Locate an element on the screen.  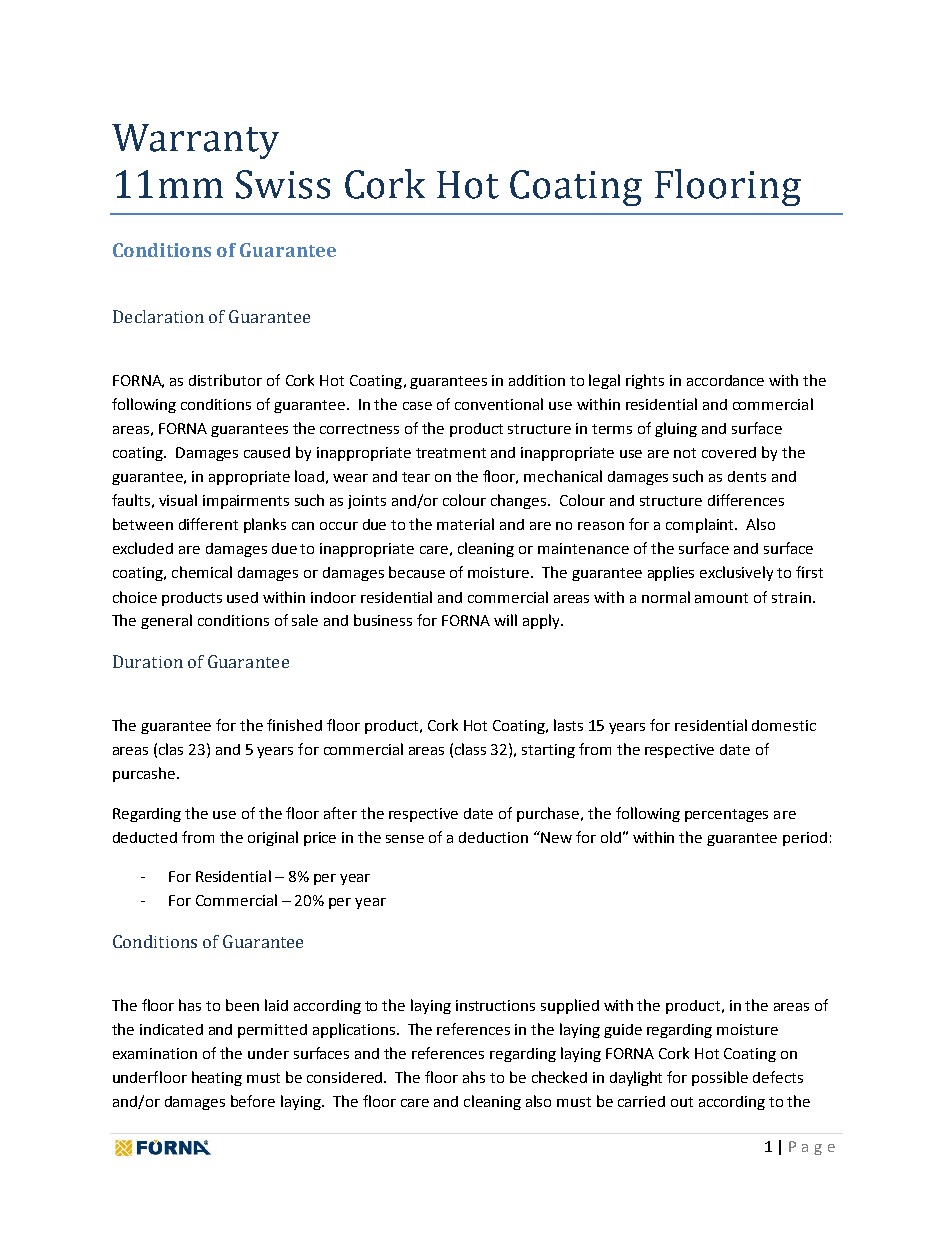
gluing is located at coordinates (676, 429).
